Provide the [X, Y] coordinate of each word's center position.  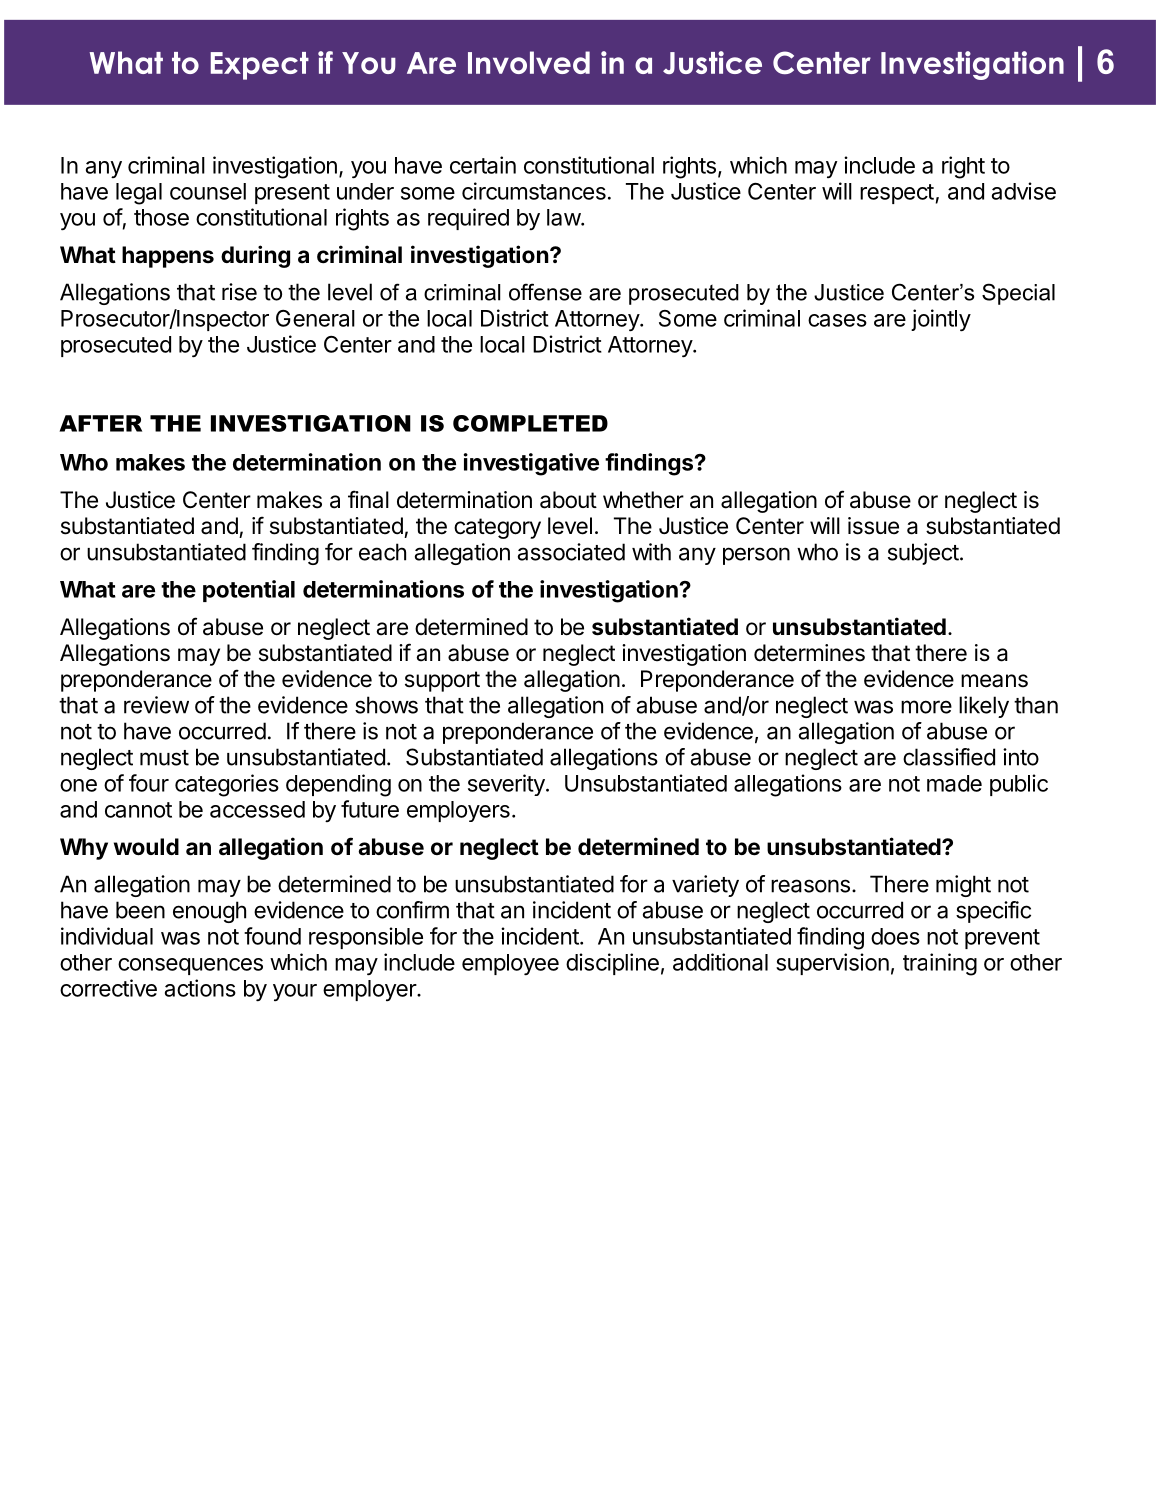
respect [897, 194]
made [954, 783]
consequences [190, 966]
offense [545, 292]
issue [873, 526]
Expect [260, 66]
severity [506, 785]
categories [227, 785]
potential [249, 591]
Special [1018, 294]
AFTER [100, 423]
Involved [529, 62]
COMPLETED [530, 423]
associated [571, 552]
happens [168, 257]
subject [923, 554]
